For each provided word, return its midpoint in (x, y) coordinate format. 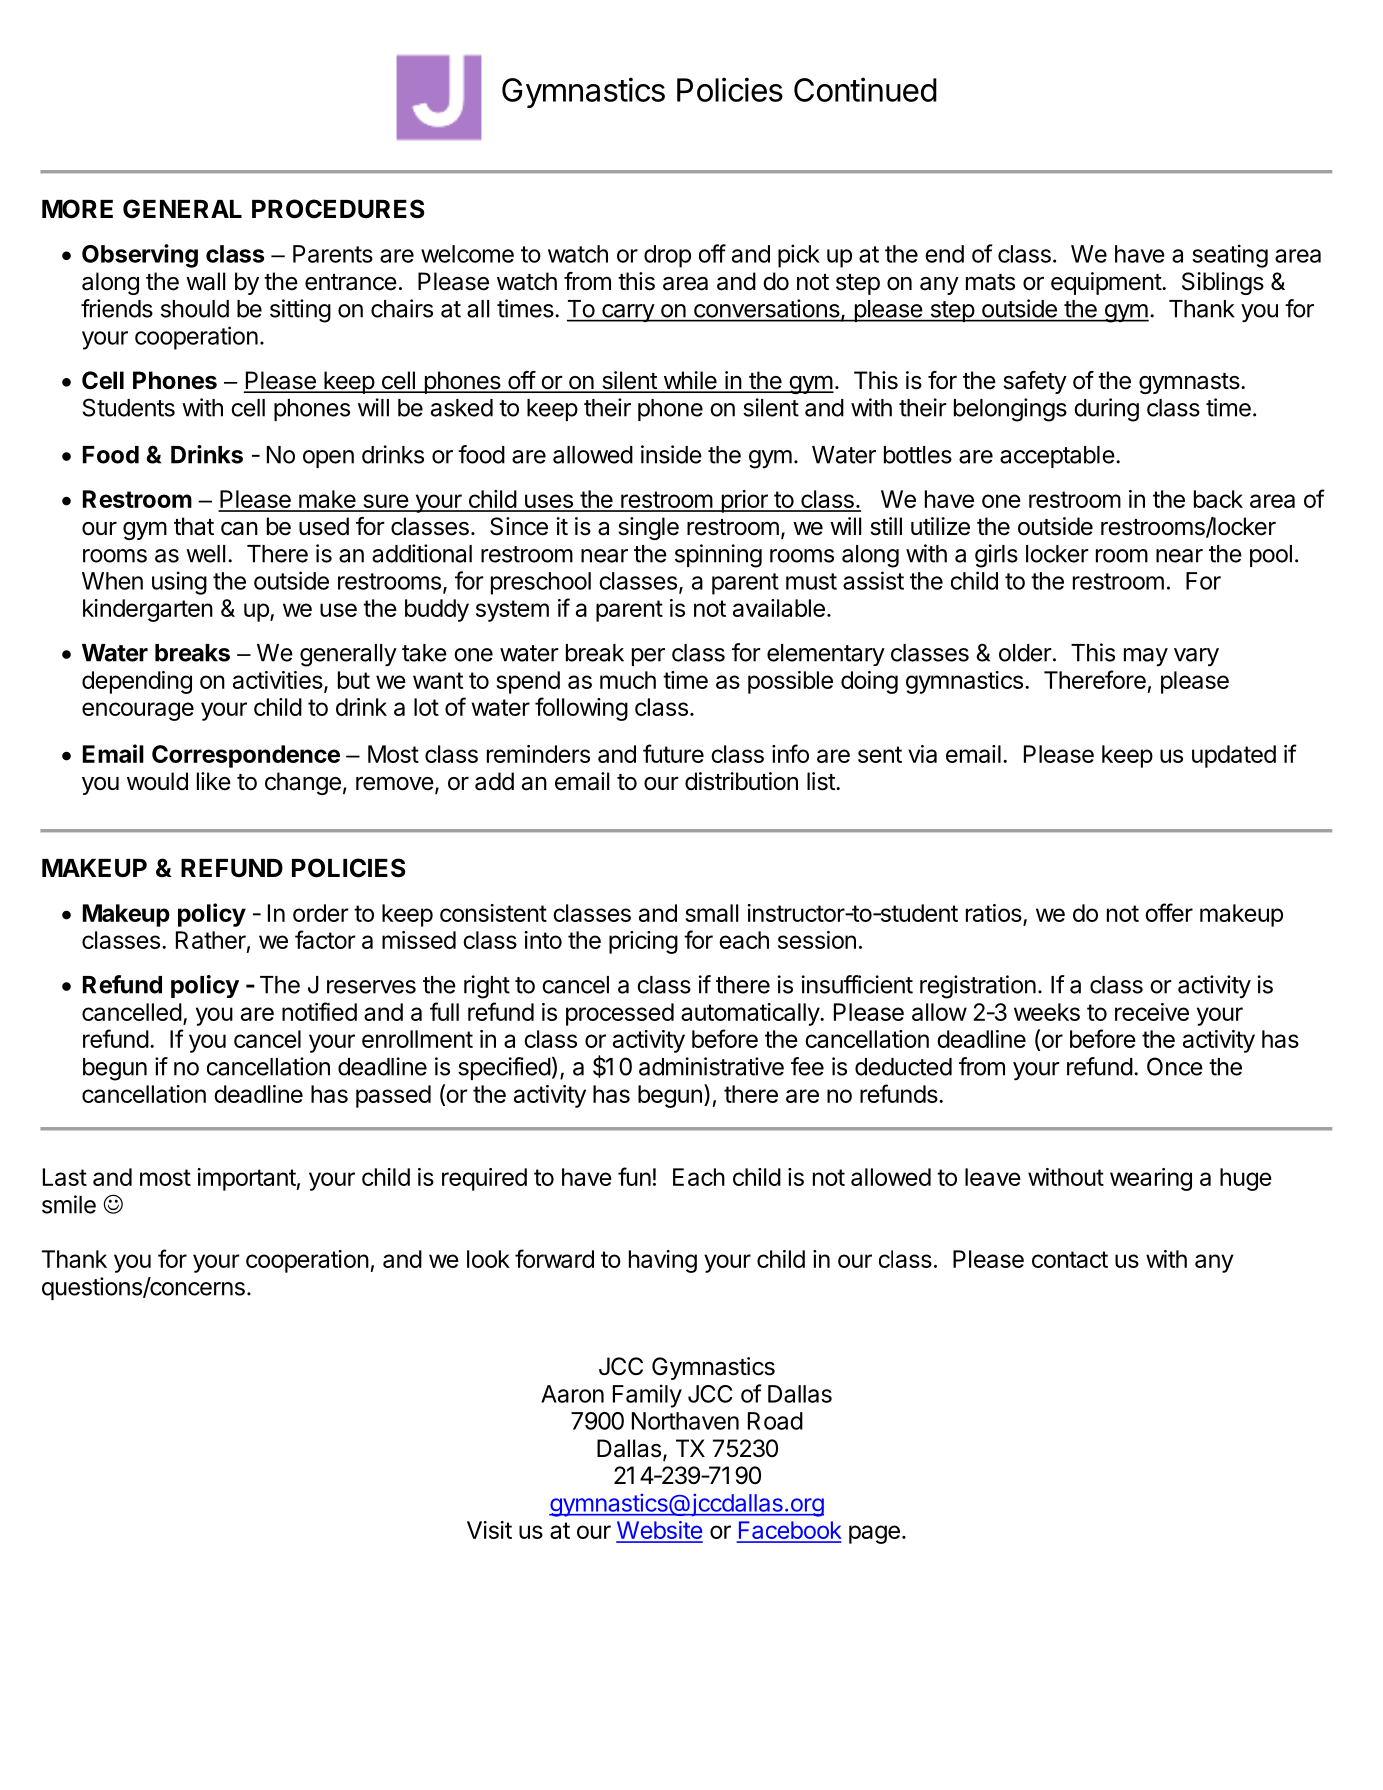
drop (667, 256)
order (321, 913)
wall (205, 281)
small (711, 913)
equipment (1107, 283)
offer (1169, 912)
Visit (489, 1530)
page (874, 1534)
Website (659, 1531)
